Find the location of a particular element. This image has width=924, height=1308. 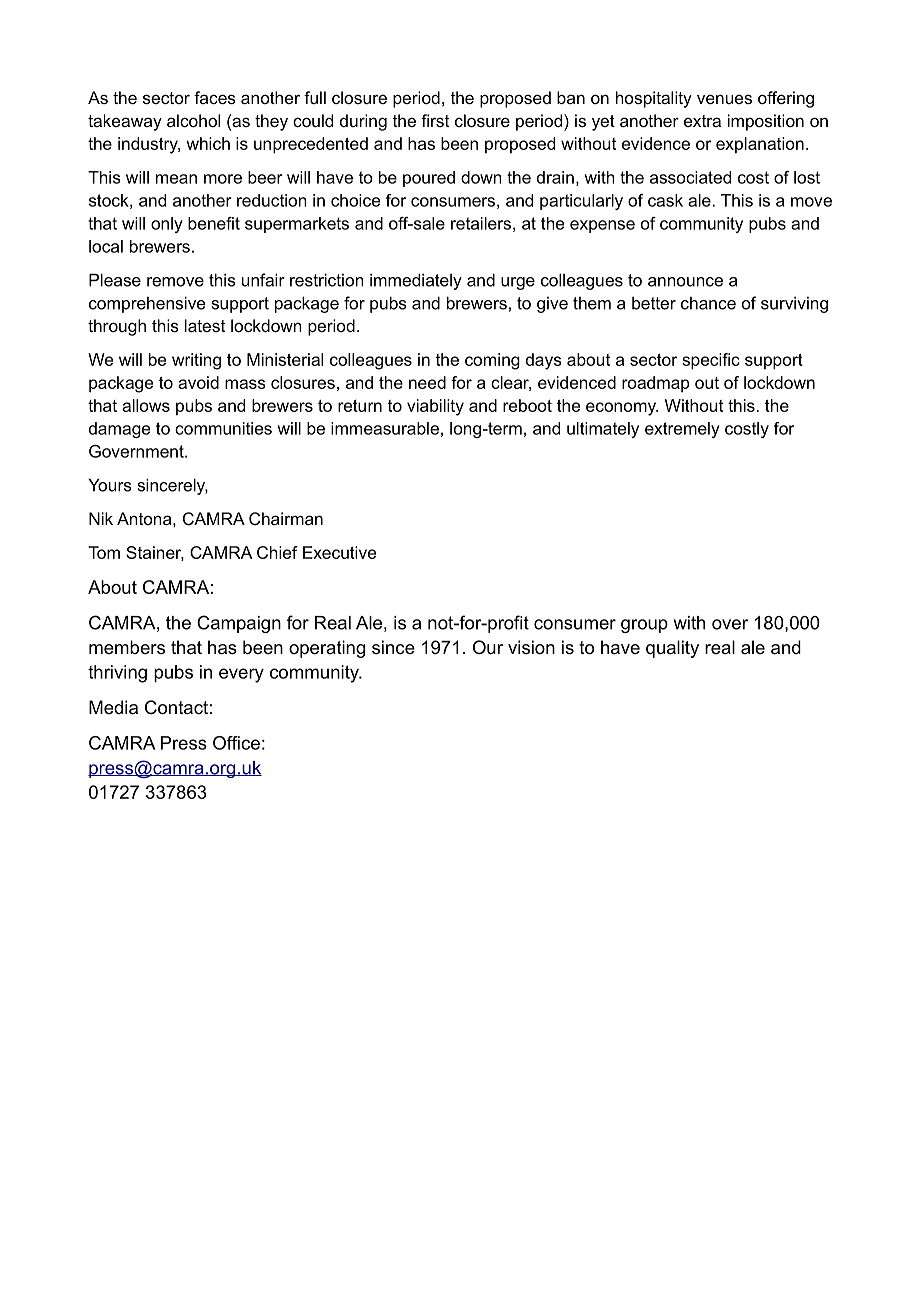

viability is located at coordinates (435, 407).
